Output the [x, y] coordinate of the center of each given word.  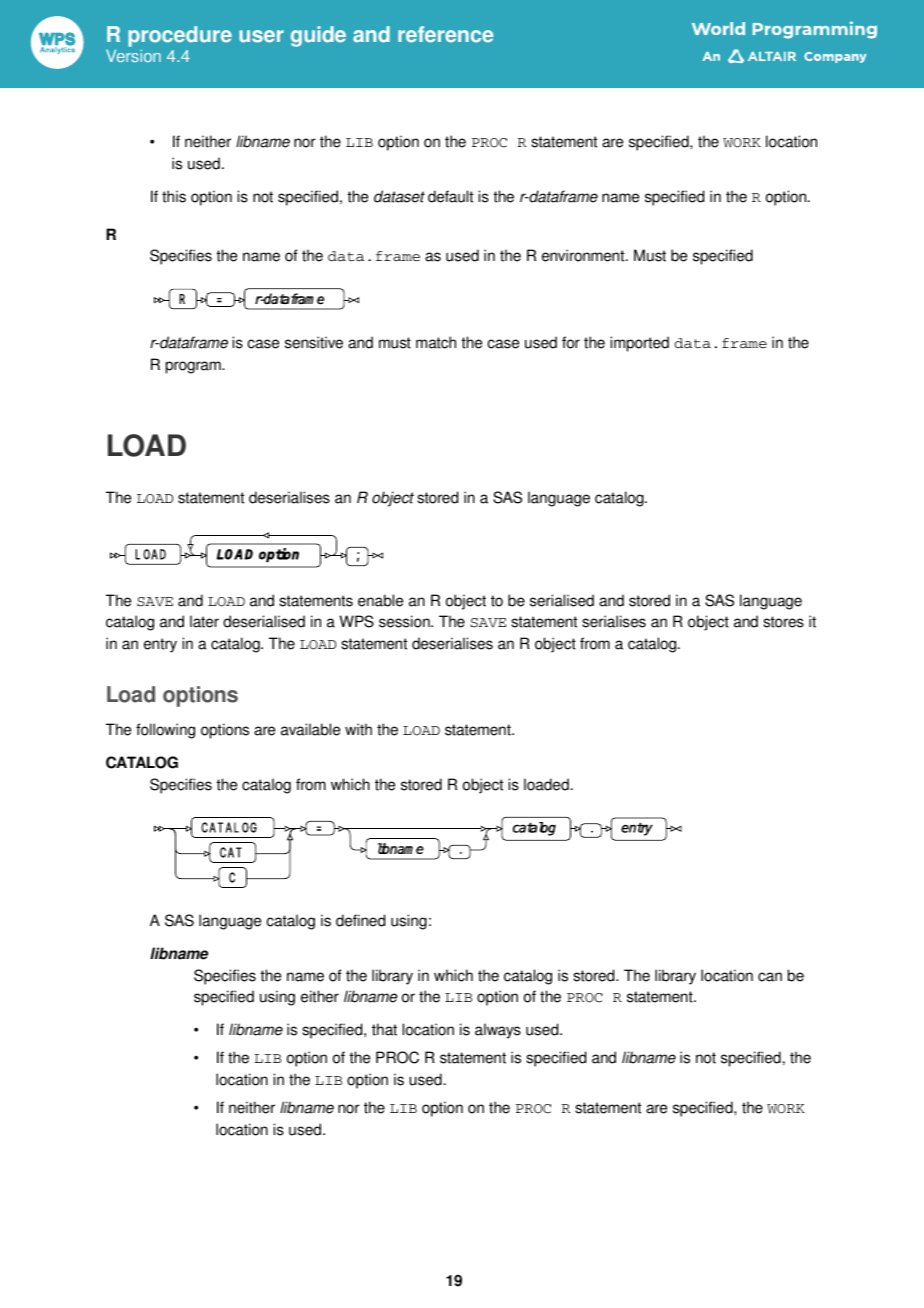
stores [783, 622]
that [384, 1029]
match [436, 342]
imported [639, 344]
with [358, 729]
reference [445, 34]
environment [584, 255]
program [194, 367]
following [165, 731]
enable [380, 600]
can [770, 977]
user [261, 36]
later [204, 621]
